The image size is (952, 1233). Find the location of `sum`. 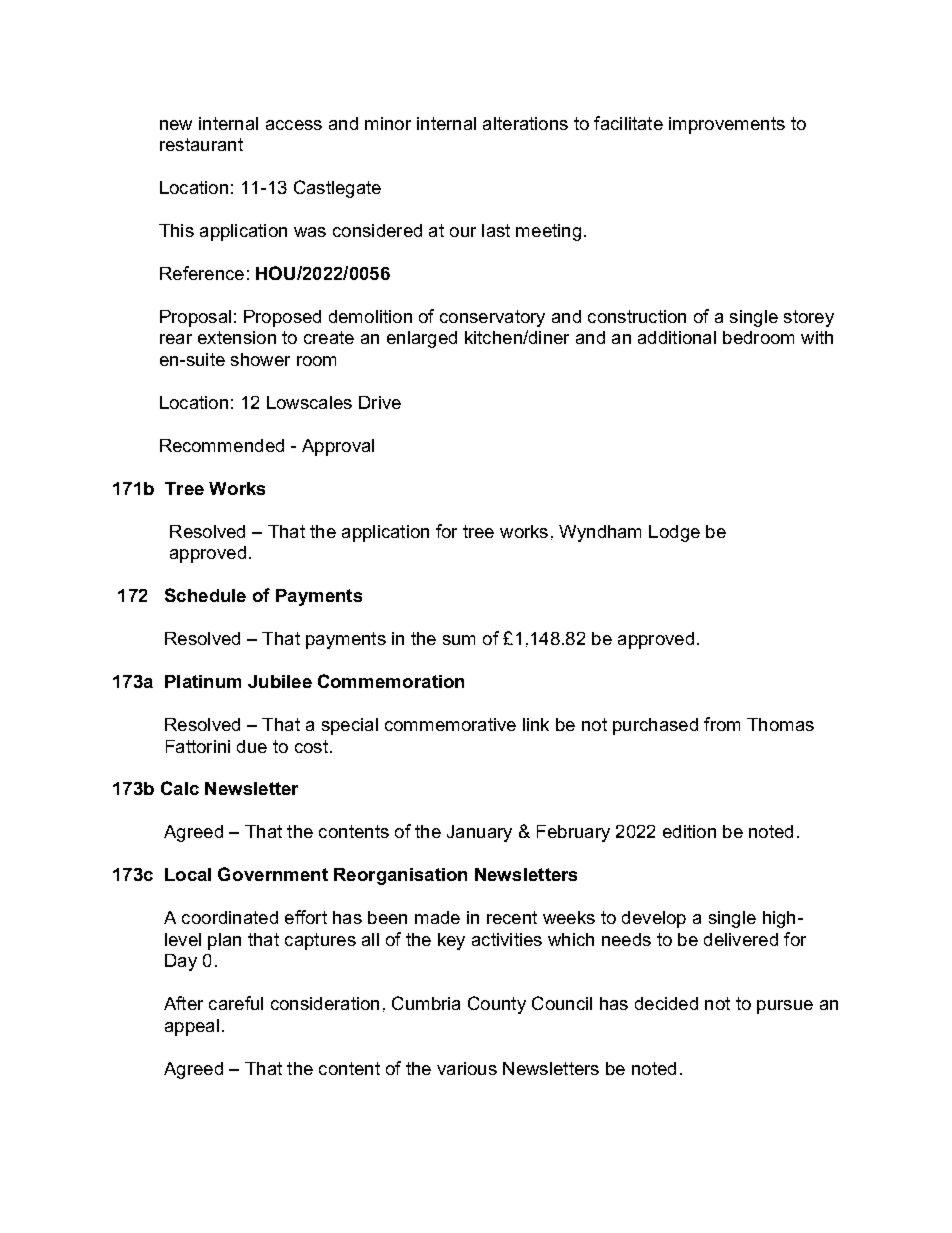

sum is located at coordinates (459, 640).
